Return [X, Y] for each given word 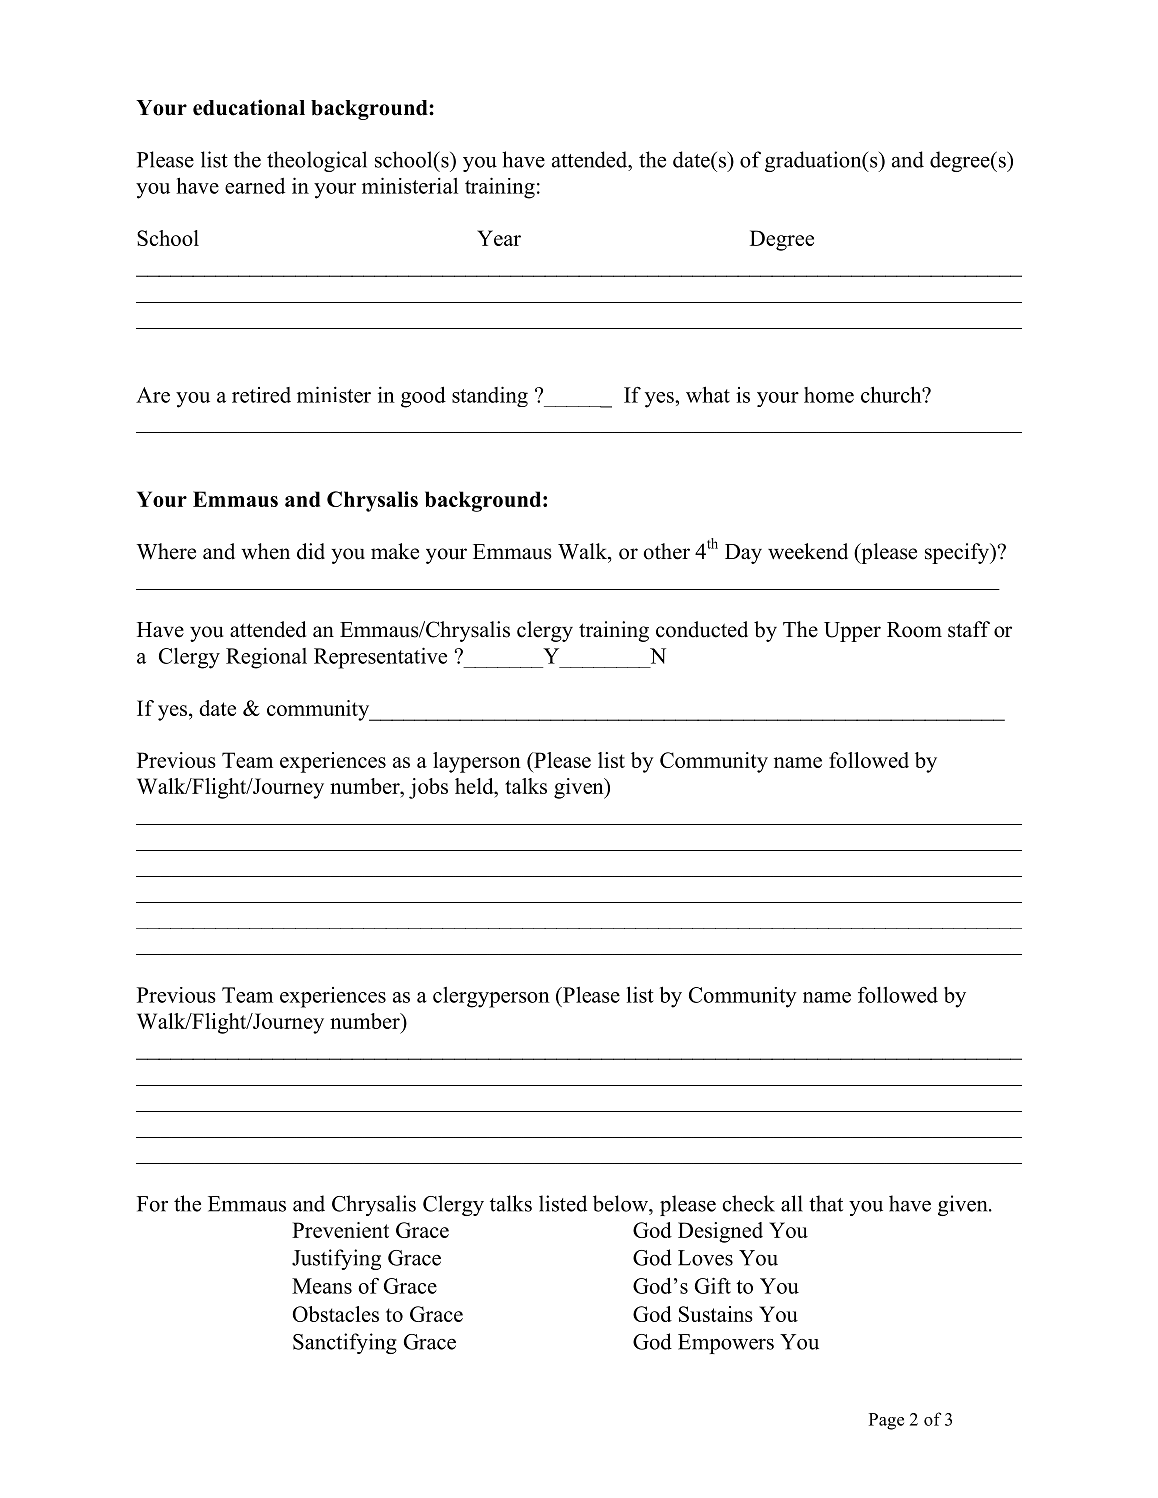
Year [499, 238]
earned [255, 186]
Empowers [726, 1344]
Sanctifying [345, 1343]
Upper [852, 632]
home [829, 395]
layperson [477, 762]
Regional [266, 658]
